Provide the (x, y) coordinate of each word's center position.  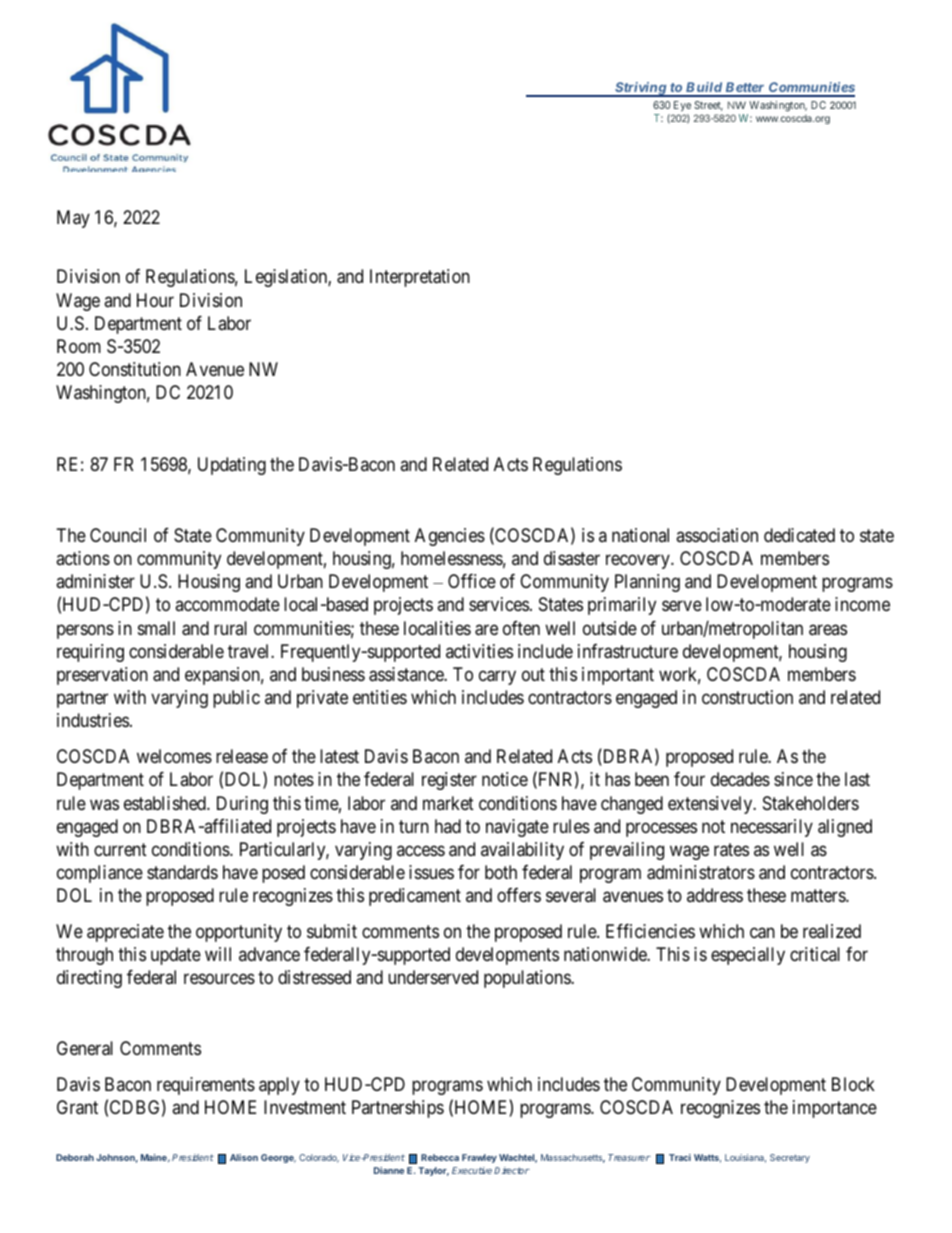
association (717, 535)
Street (708, 106)
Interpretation (420, 278)
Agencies (450, 537)
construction (747, 697)
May (73, 219)
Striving (640, 89)
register (449, 781)
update (176, 956)
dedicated (799, 535)
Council (118, 535)
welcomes (174, 756)
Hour (155, 300)
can (762, 933)
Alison (244, 1157)
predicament (415, 897)
